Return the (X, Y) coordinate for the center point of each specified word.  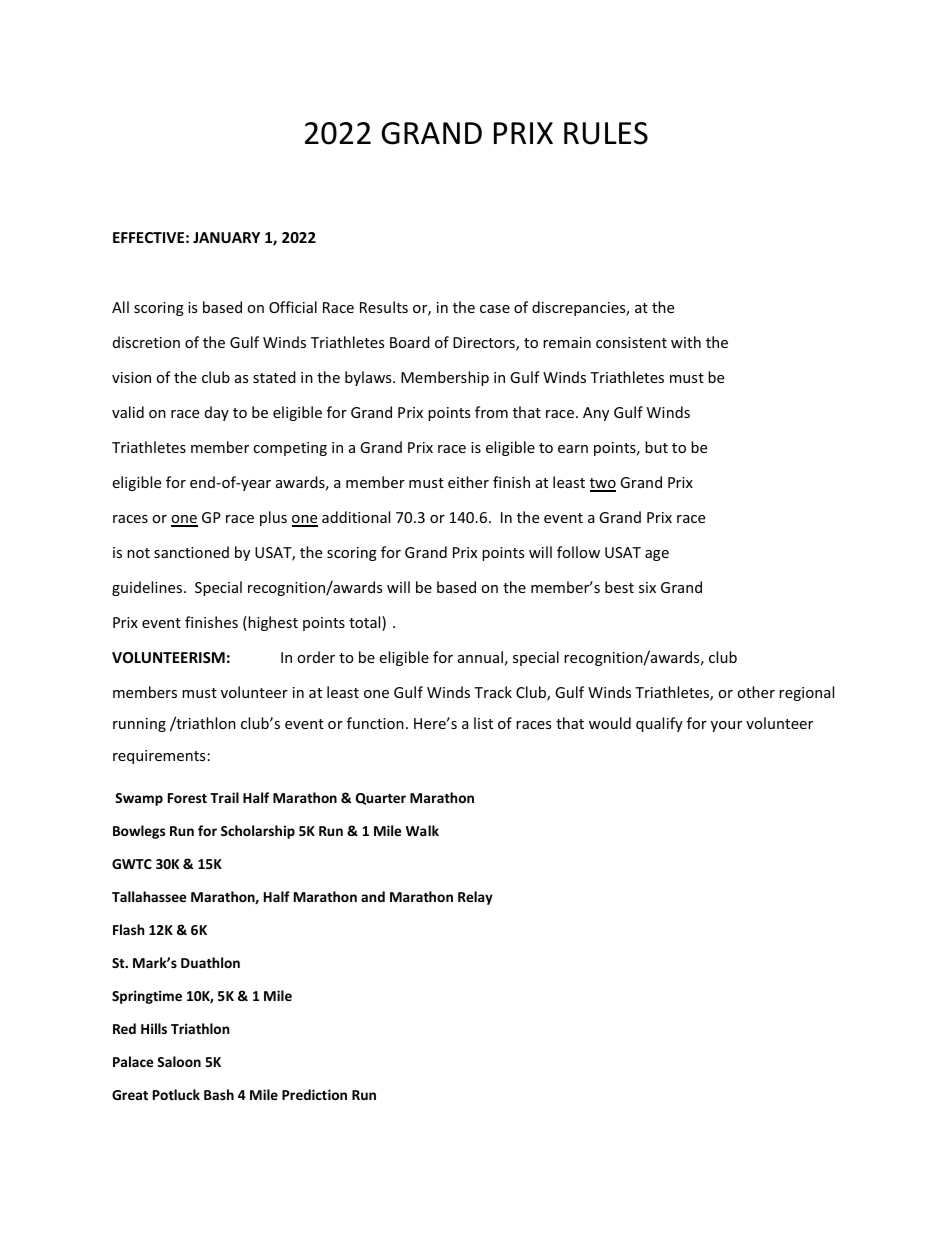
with (686, 342)
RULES (606, 133)
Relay (475, 898)
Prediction (314, 1094)
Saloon (179, 1061)
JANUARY (226, 237)
